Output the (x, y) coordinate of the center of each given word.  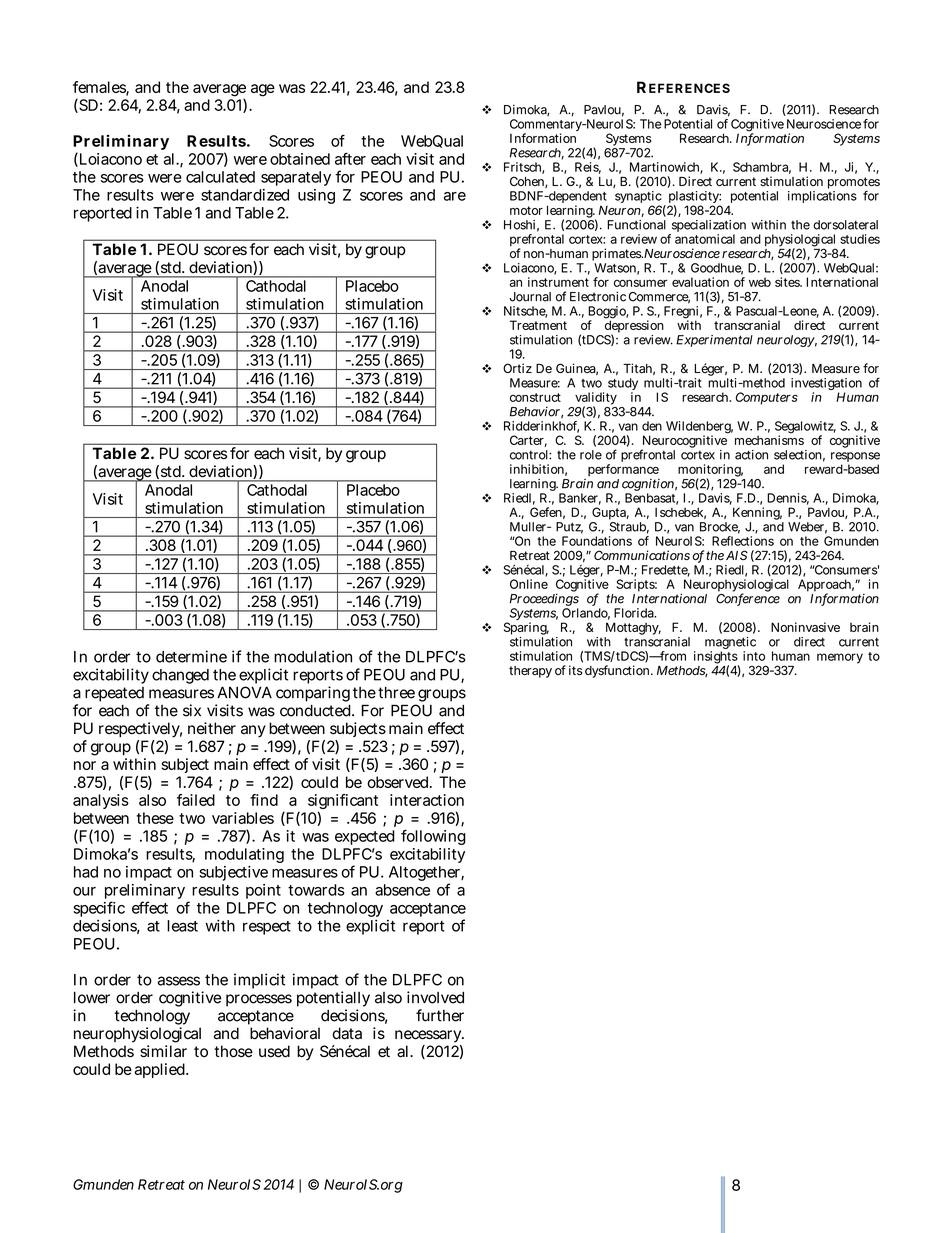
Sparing (526, 630)
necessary (429, 1036)
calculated (220, 177)
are (455, 196)
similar (163, 1051)
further (440, 1015)
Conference (748, 598)
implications (822, 197)
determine (191, 656)
